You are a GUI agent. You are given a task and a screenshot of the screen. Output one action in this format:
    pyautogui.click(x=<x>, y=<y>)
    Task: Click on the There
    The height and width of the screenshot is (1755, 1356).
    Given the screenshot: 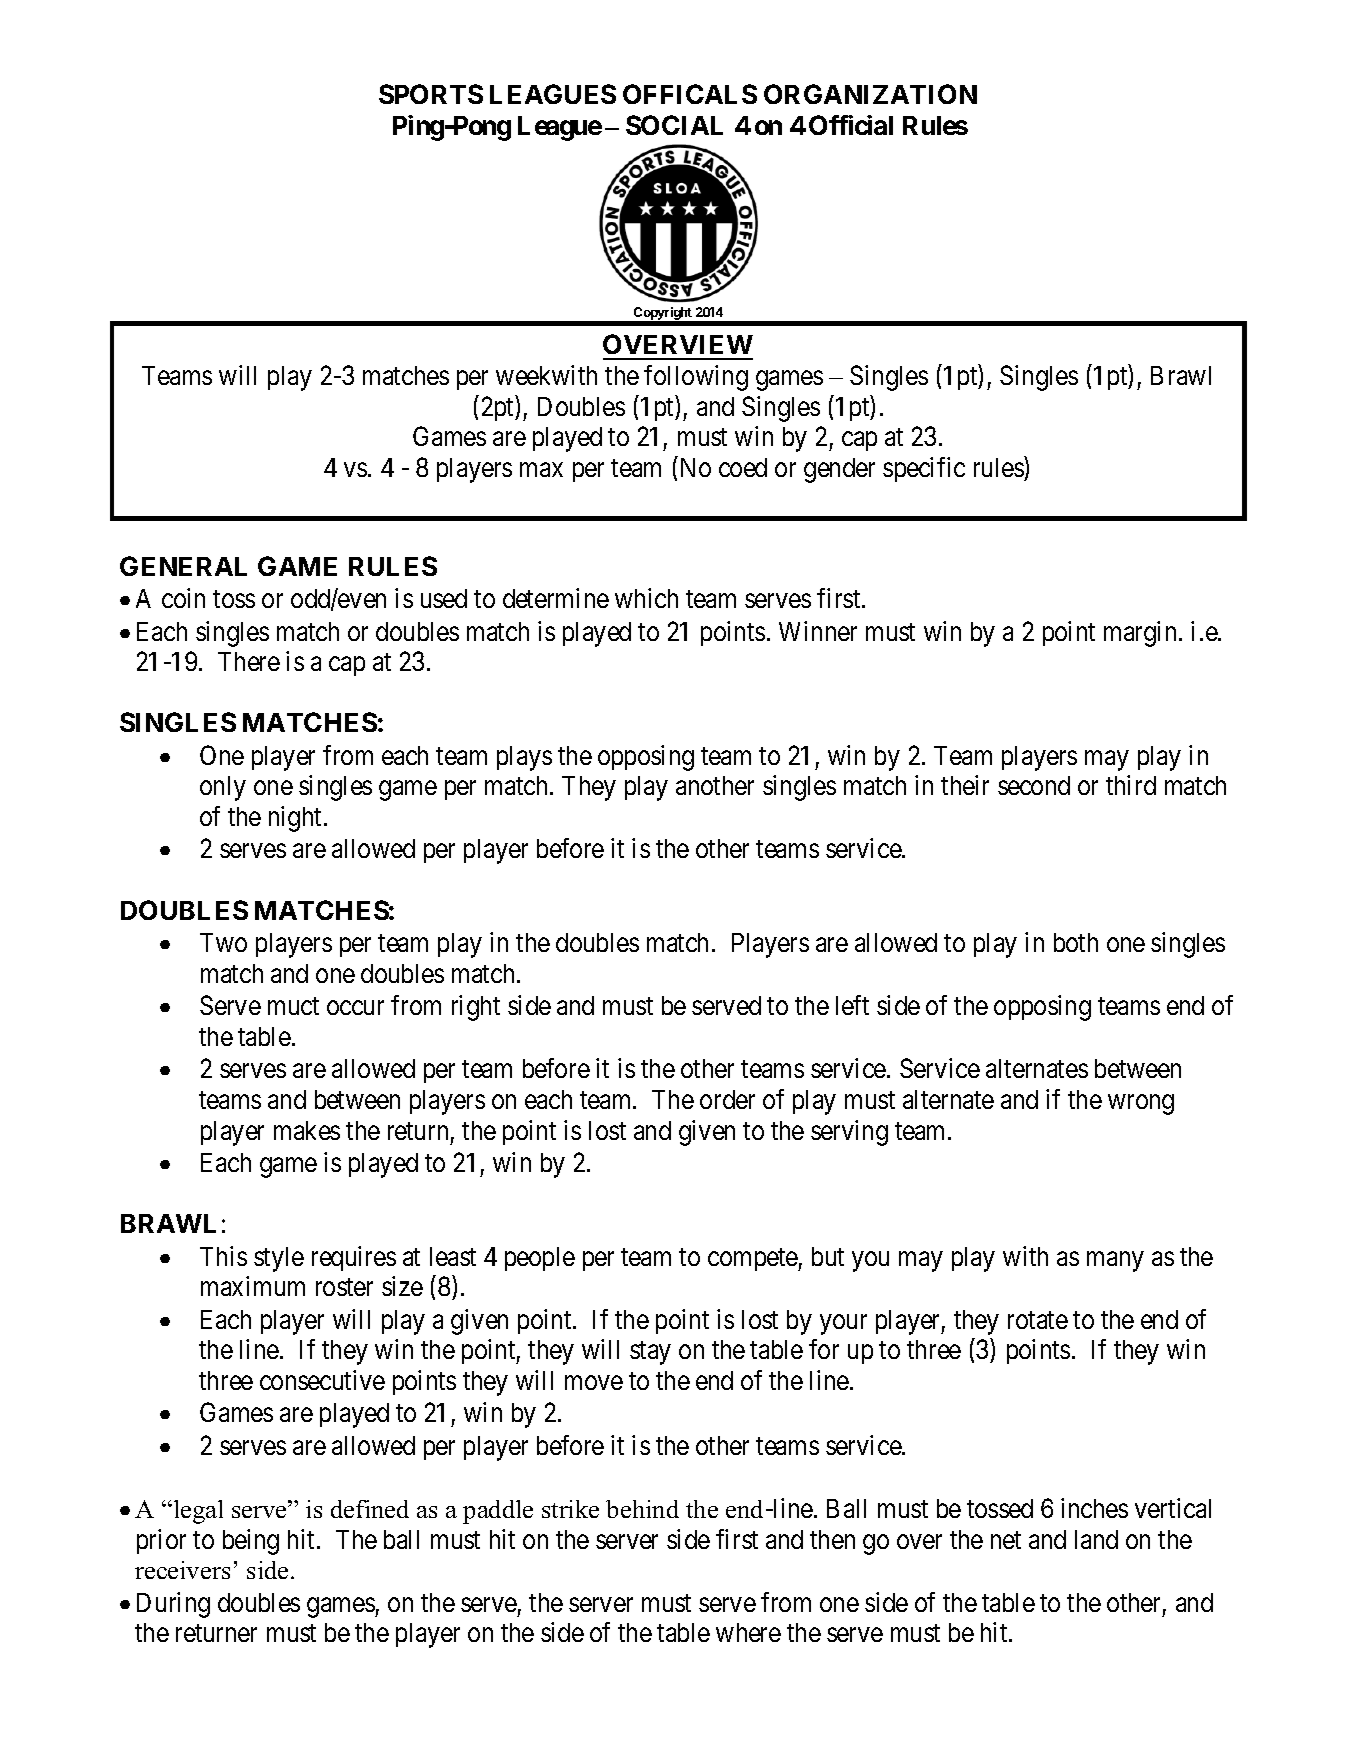 What is the action you would take?
    pyautogui.click(x=249, y=661)
